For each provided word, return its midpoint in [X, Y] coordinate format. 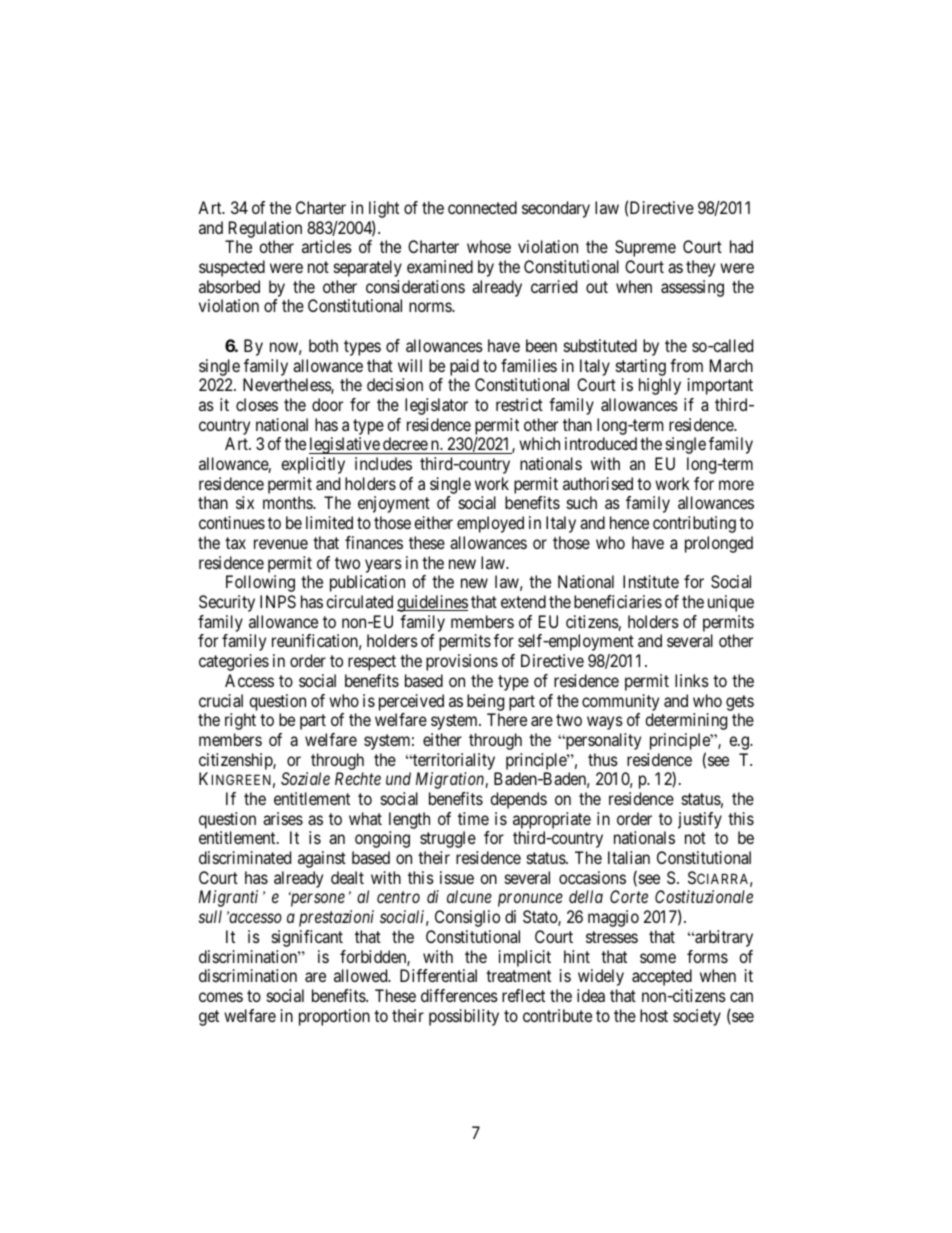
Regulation [265, 229]
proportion [334, 1017]
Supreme [645, 248]
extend [523, 601]
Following [260, 583]
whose [489, 246]
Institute [651, 581]
